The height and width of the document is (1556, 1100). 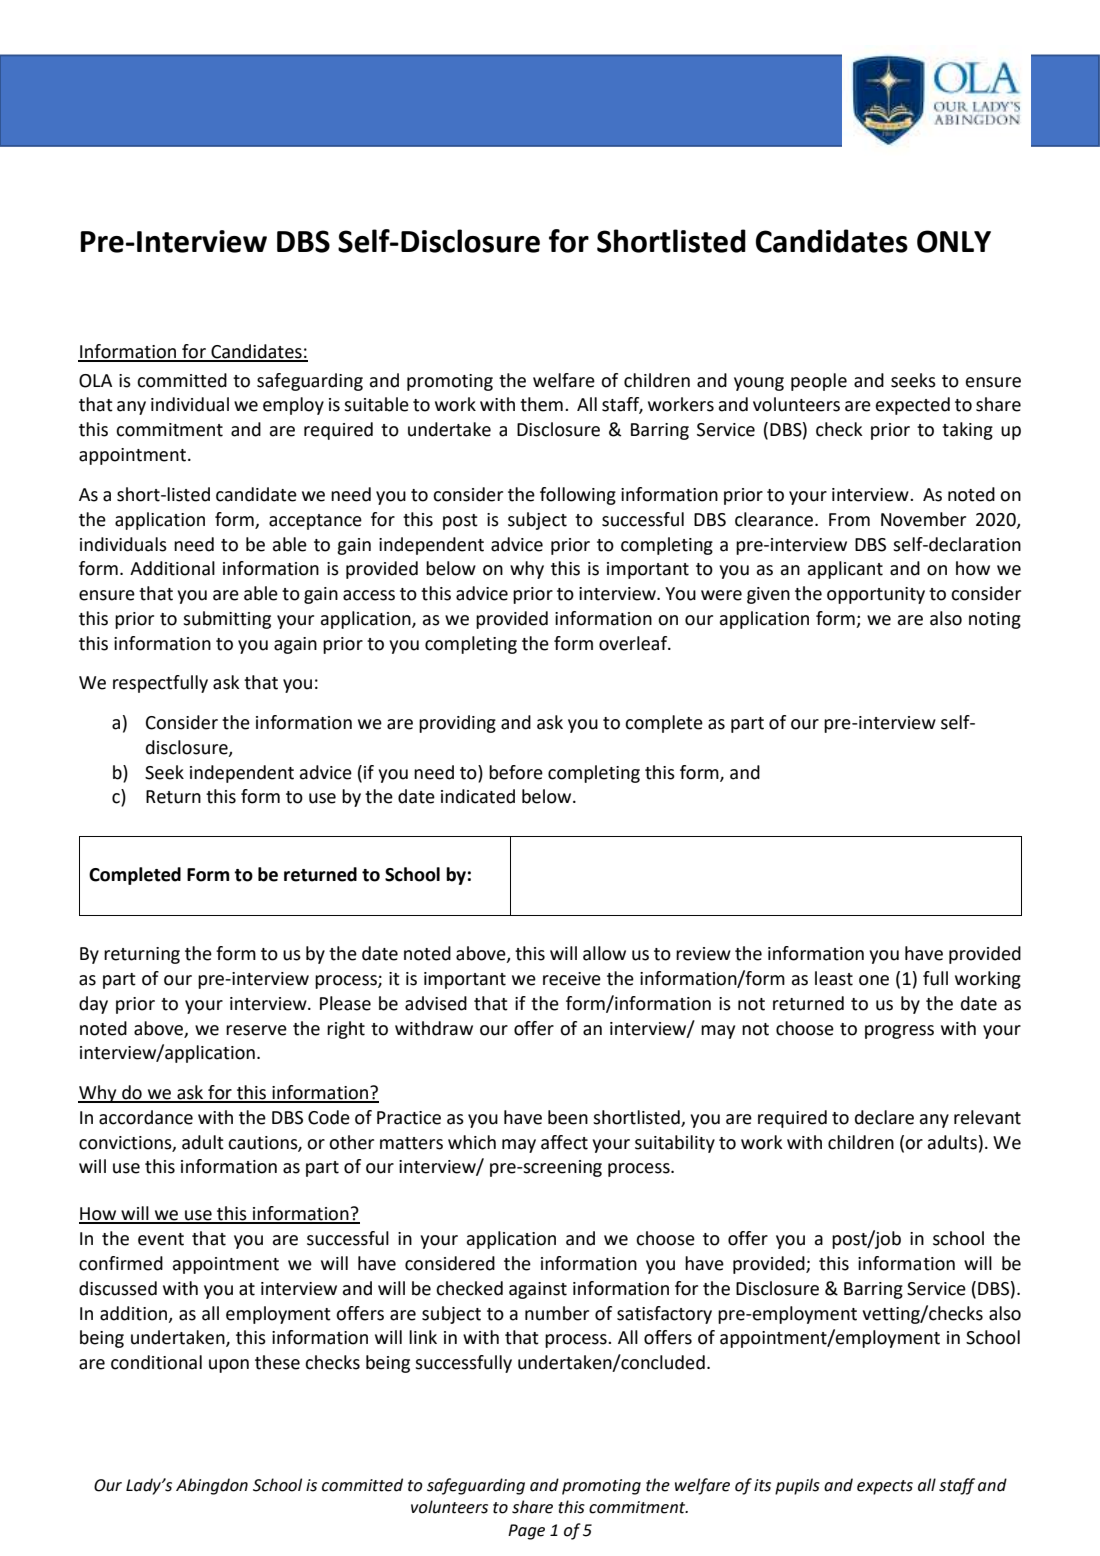 What do you see at coordinates (541, 404) in the document?
I see `them` at bounding box center [541, 404].
